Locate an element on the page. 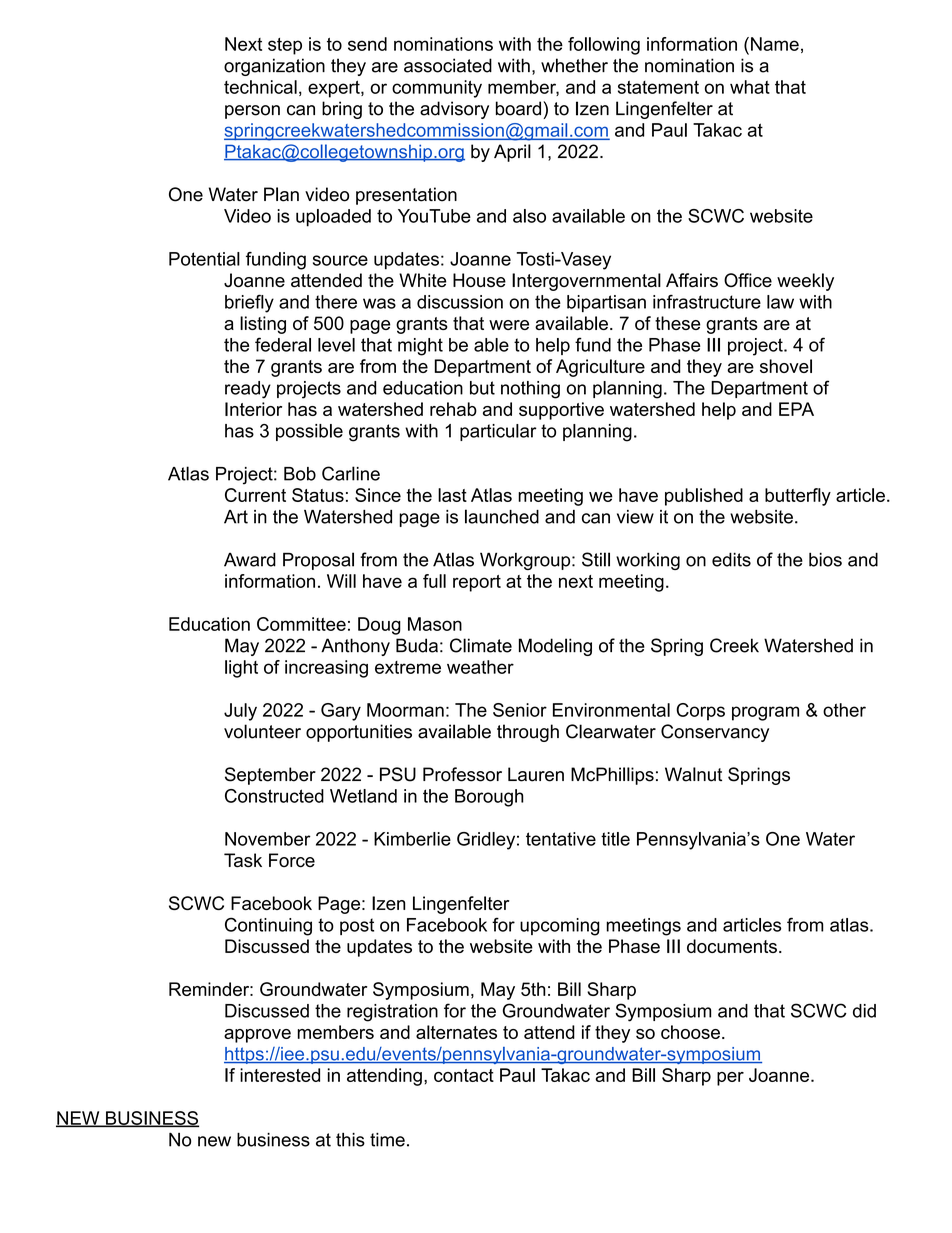 The width and height of the page is (952, 1233). Intergovernmental is located at coordinates (586, 282).
